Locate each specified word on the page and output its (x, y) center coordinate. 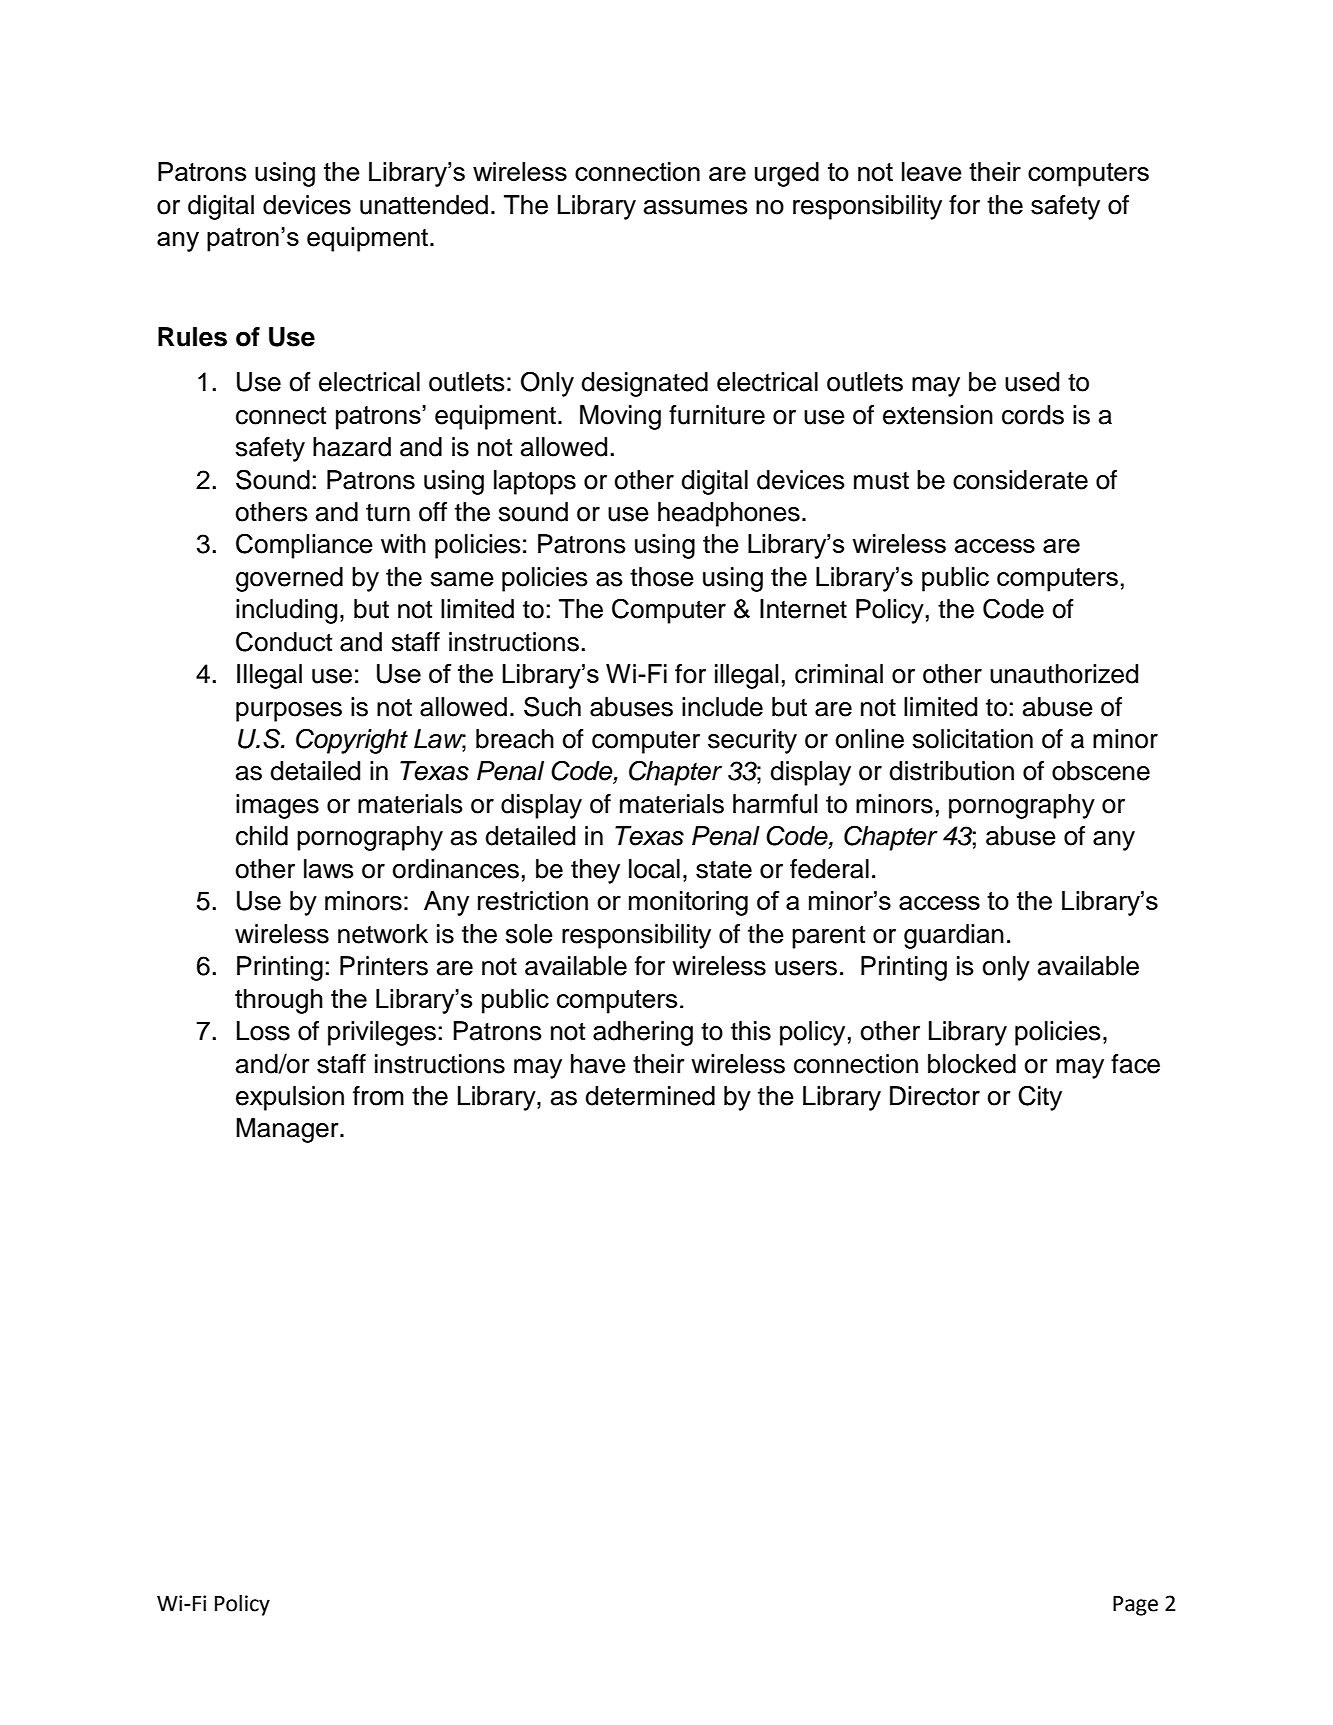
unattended (424, 205)
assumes (696, 207)
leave (932, 171)
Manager (288, 1130)
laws (329, 869)
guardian (954, 936)
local (654, 869)
